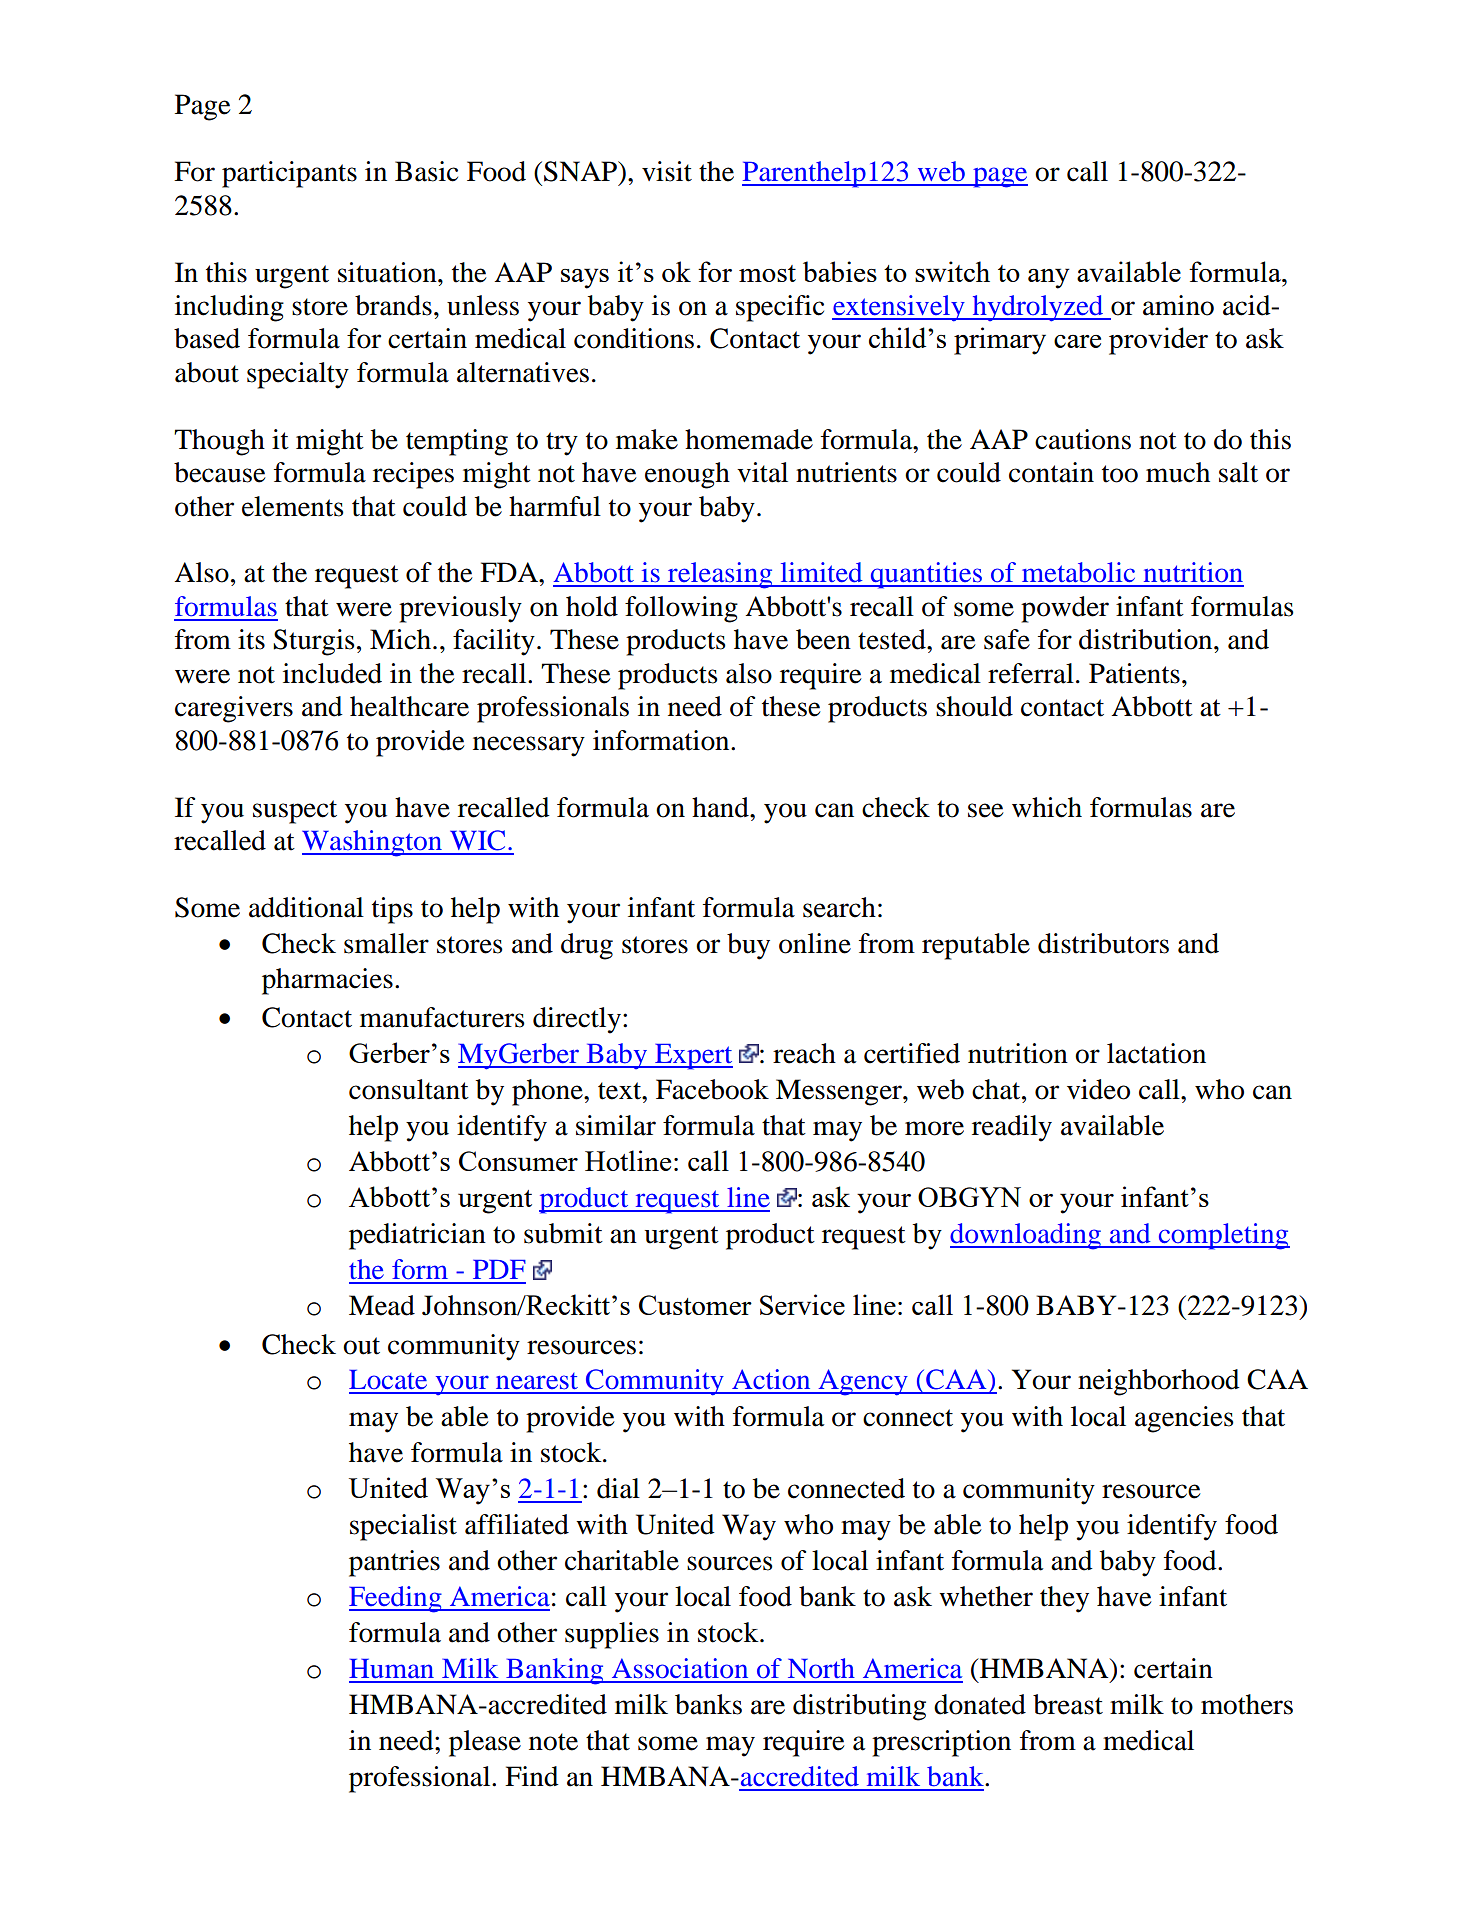 Image resolution: width=1483 pixels, height=1919 pixels. I want to click on distributors, so click(1103, 943).
